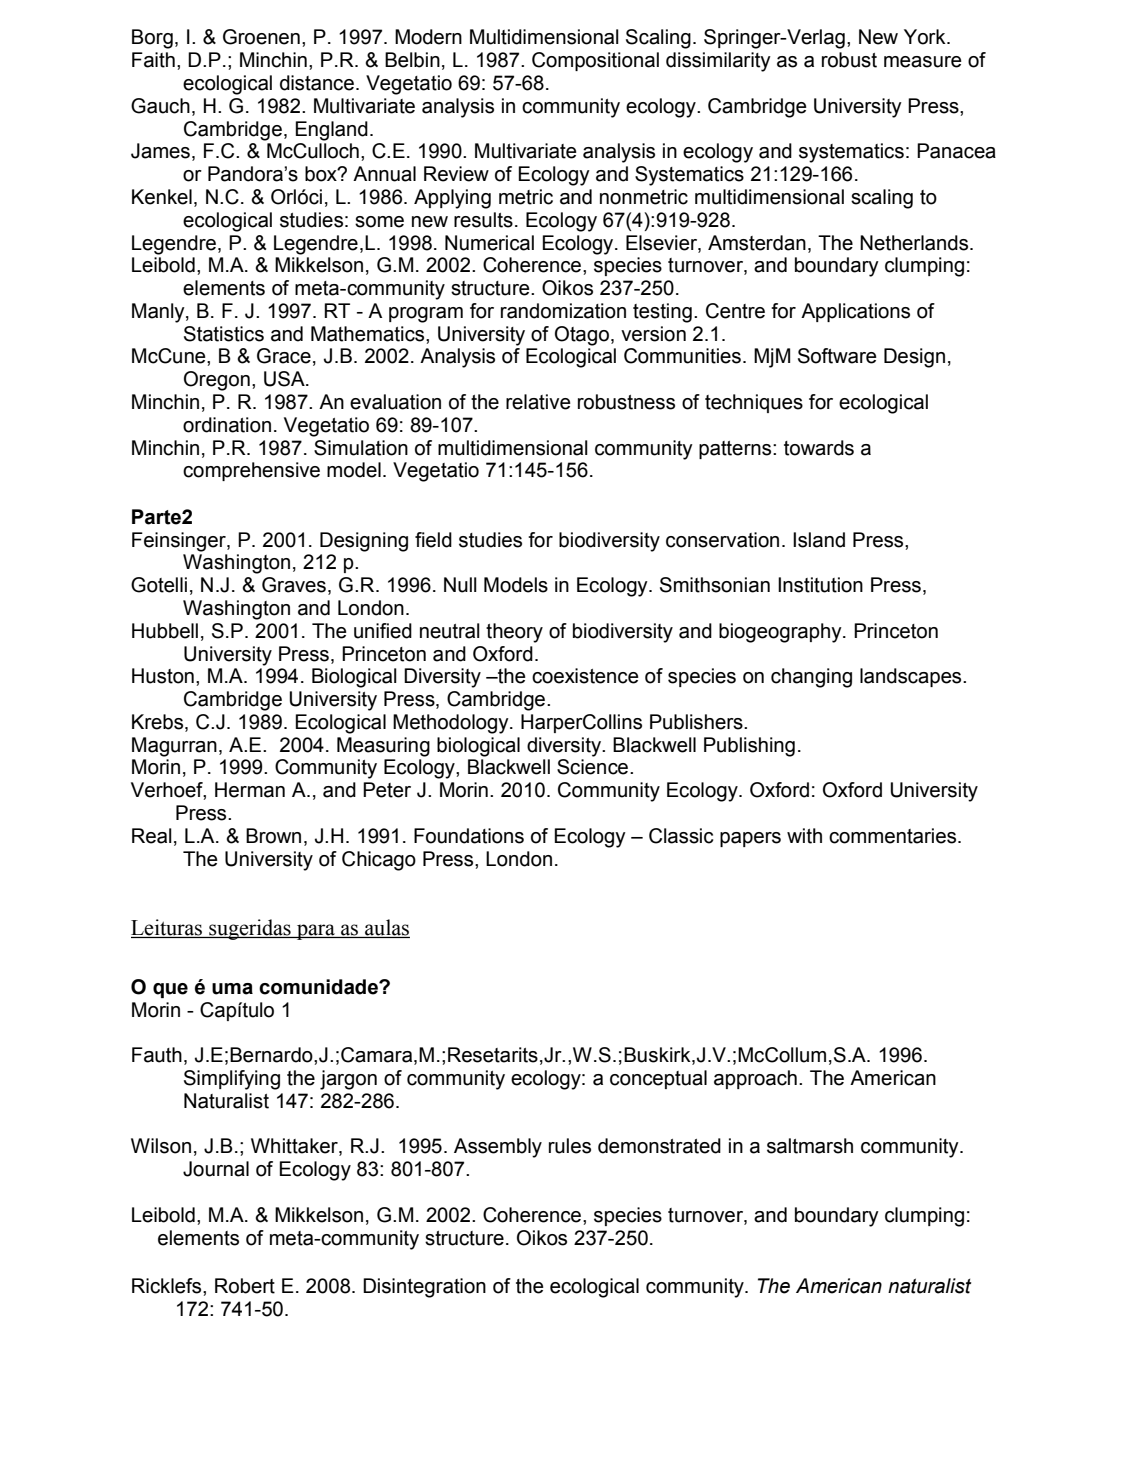 The width and height of the page is (1129, 1461). Describe the element at coordinates (585, 676) in the page. I see `coexistence` at that location.
